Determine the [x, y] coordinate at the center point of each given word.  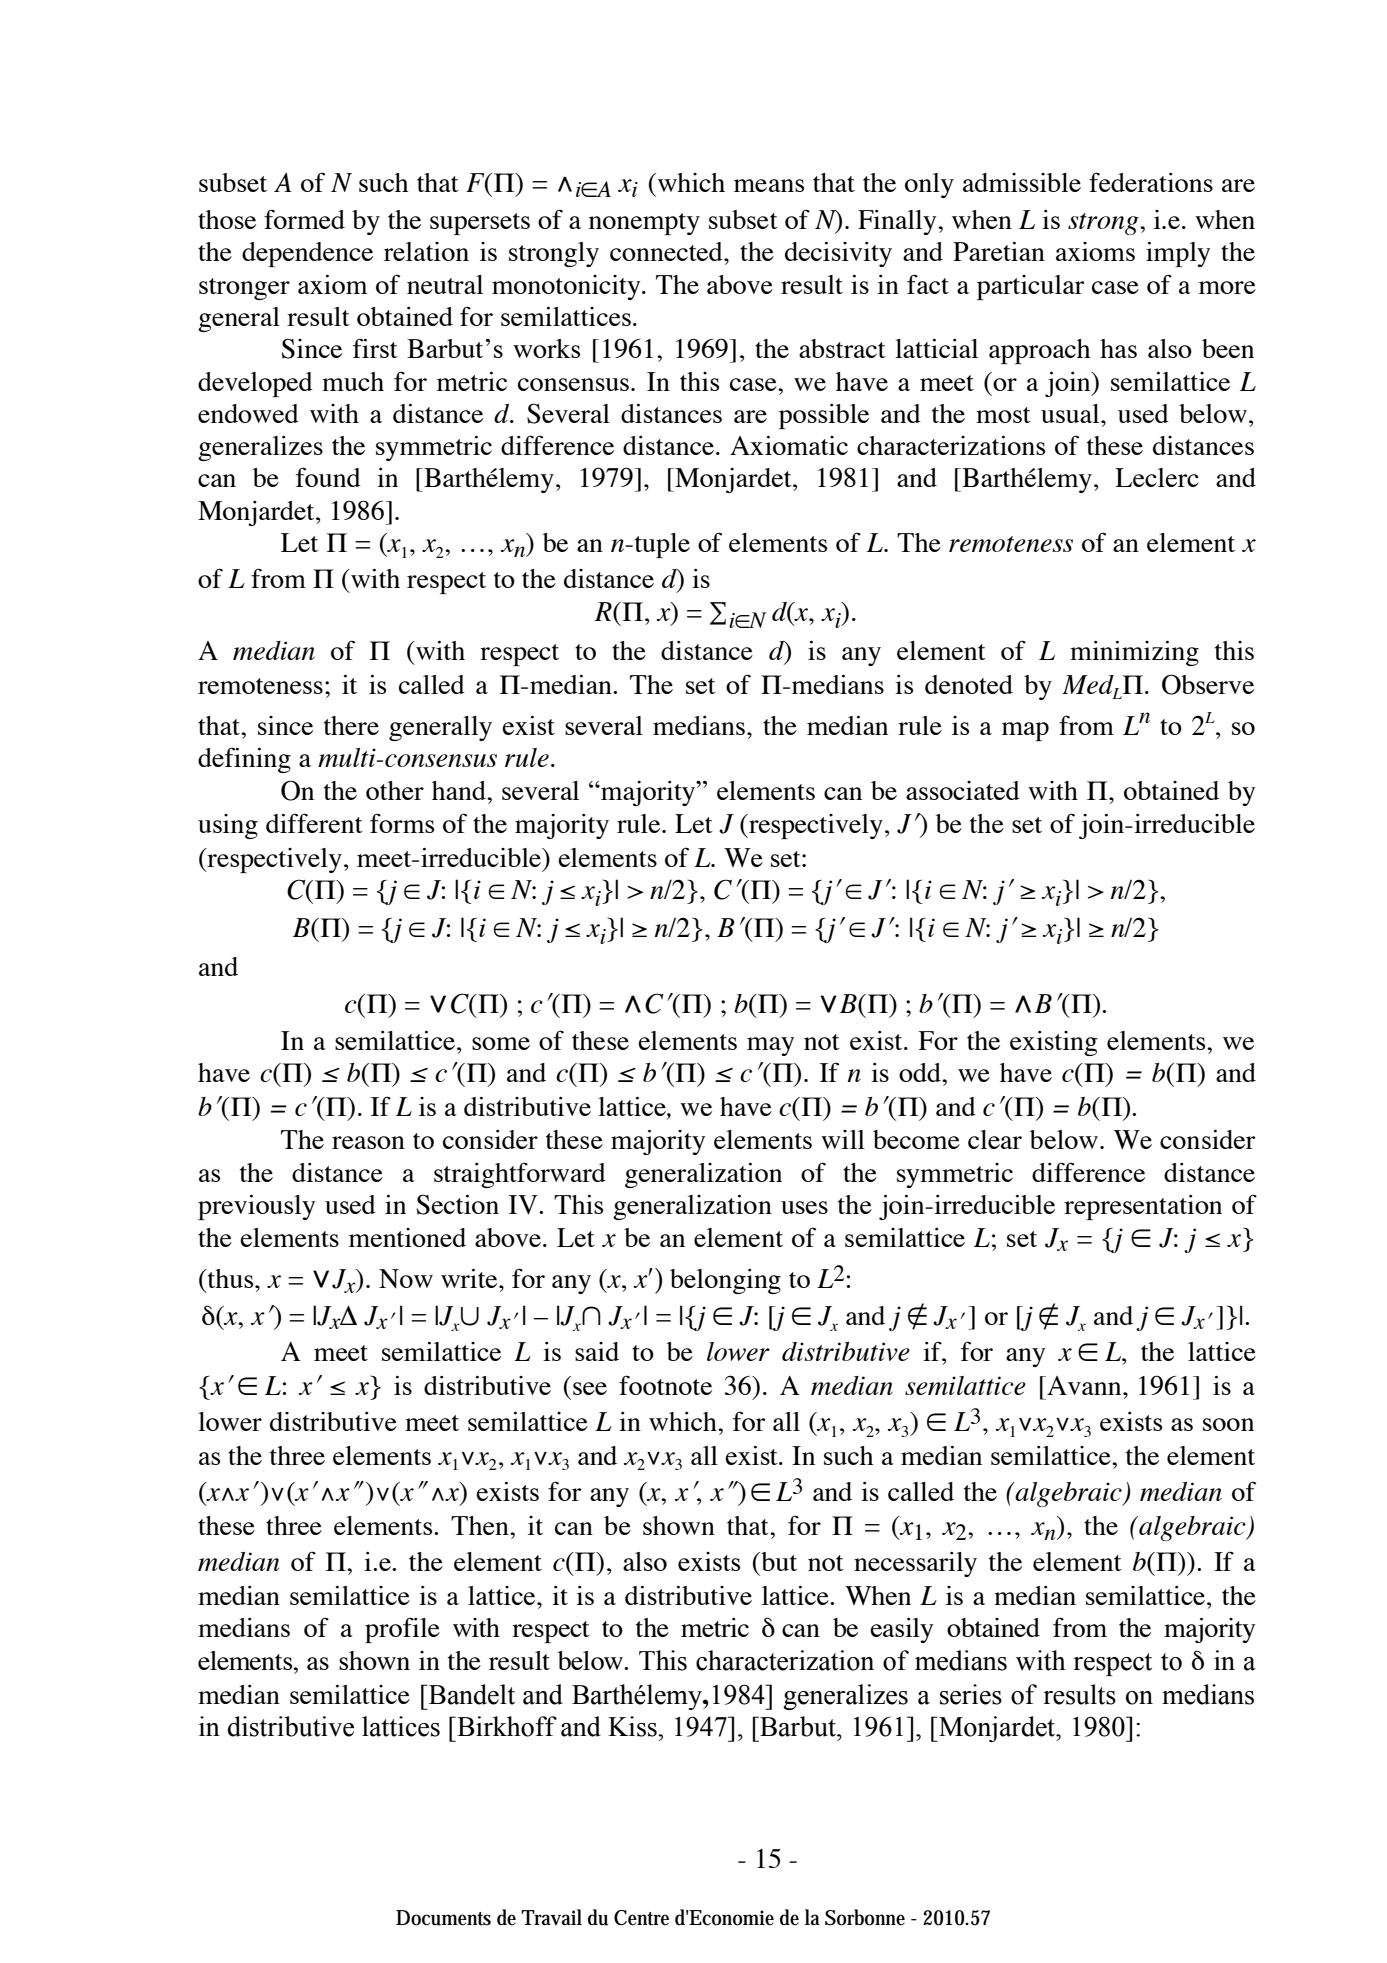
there [351, 725]
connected [667, 251]
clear [995, 1139]
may [770, 1046]
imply [1178, 254]
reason [368, 1142]
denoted [969, 684]
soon [1228, 1424]
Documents [443, 1918]
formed [304, 219]
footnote [665, 1385]
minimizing [1134, 653]
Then [481, 1525]
